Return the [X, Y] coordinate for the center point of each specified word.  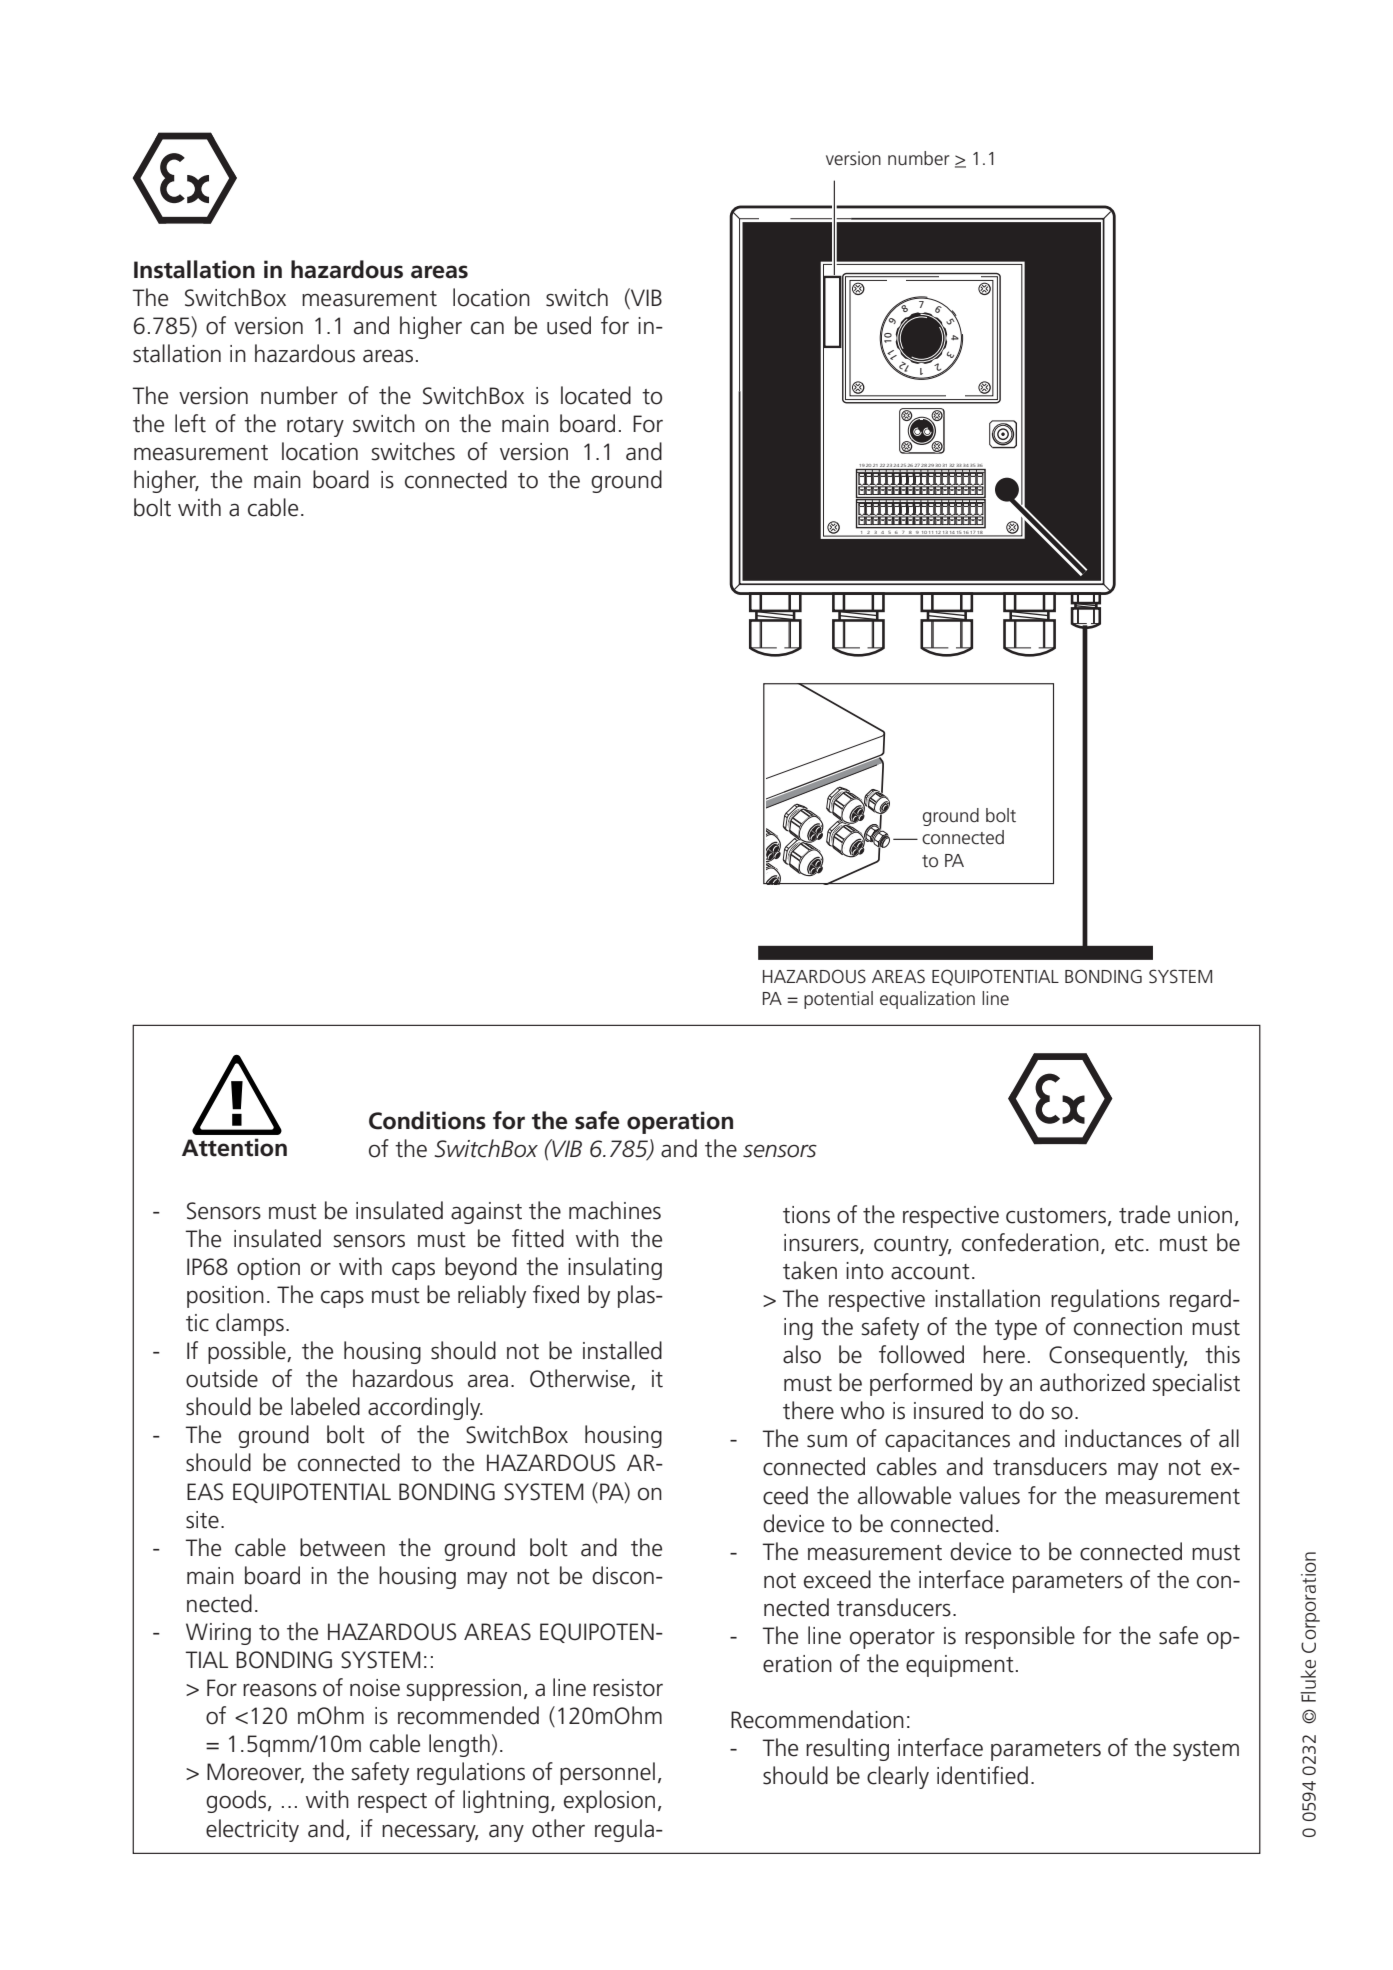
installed [622, 1350]
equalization [927, 1000]
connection [1128, 1327]
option [268, 1269]
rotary [315, 427]
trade [1144, 1214]
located [596, 395]
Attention [234, 1147]
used [569, 325]
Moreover [255, 1773]
